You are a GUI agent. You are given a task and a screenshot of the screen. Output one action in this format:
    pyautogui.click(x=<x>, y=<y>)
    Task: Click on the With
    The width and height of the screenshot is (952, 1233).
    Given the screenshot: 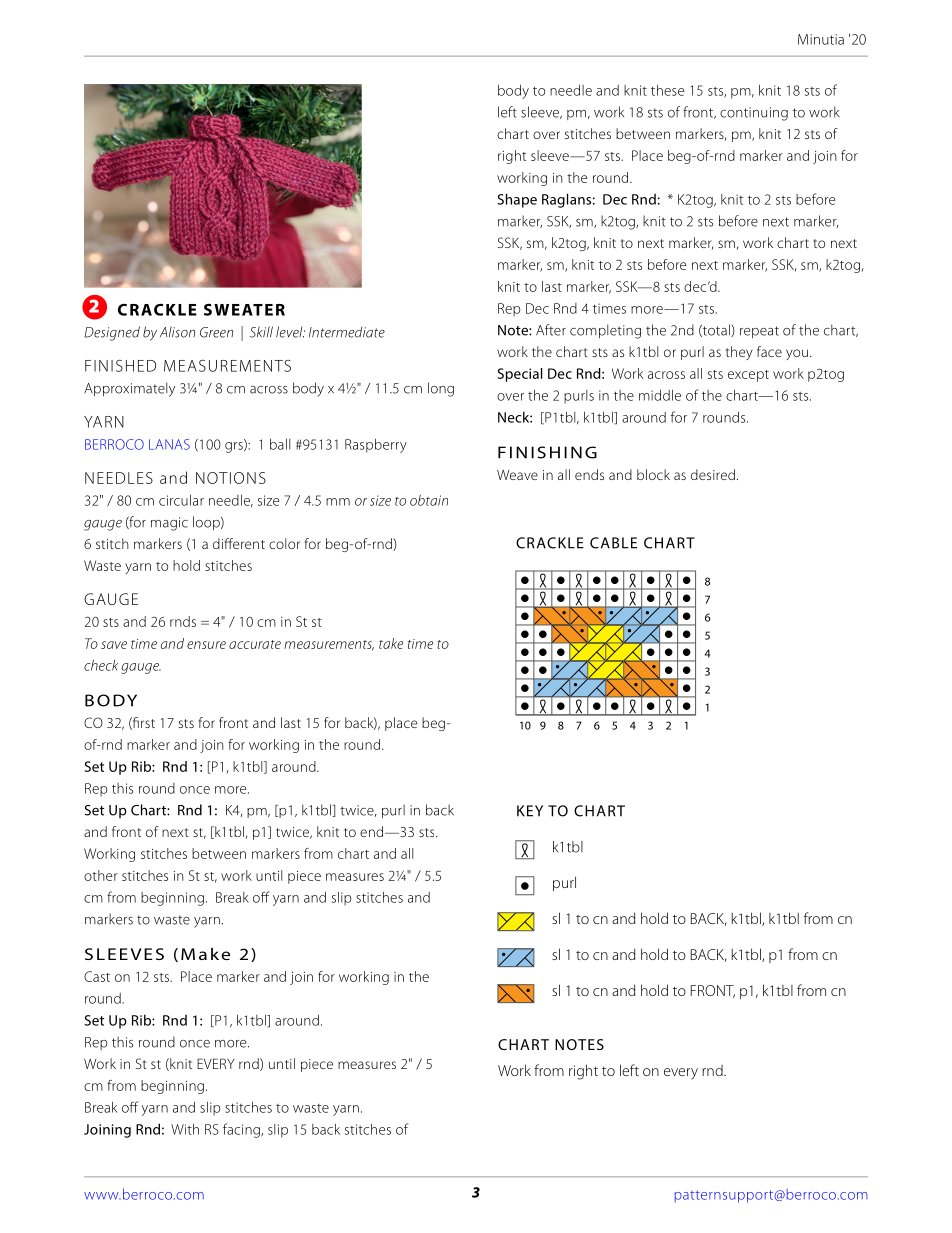 What is the action you would take?
    pyautogui.click(x=185, y=1129)
